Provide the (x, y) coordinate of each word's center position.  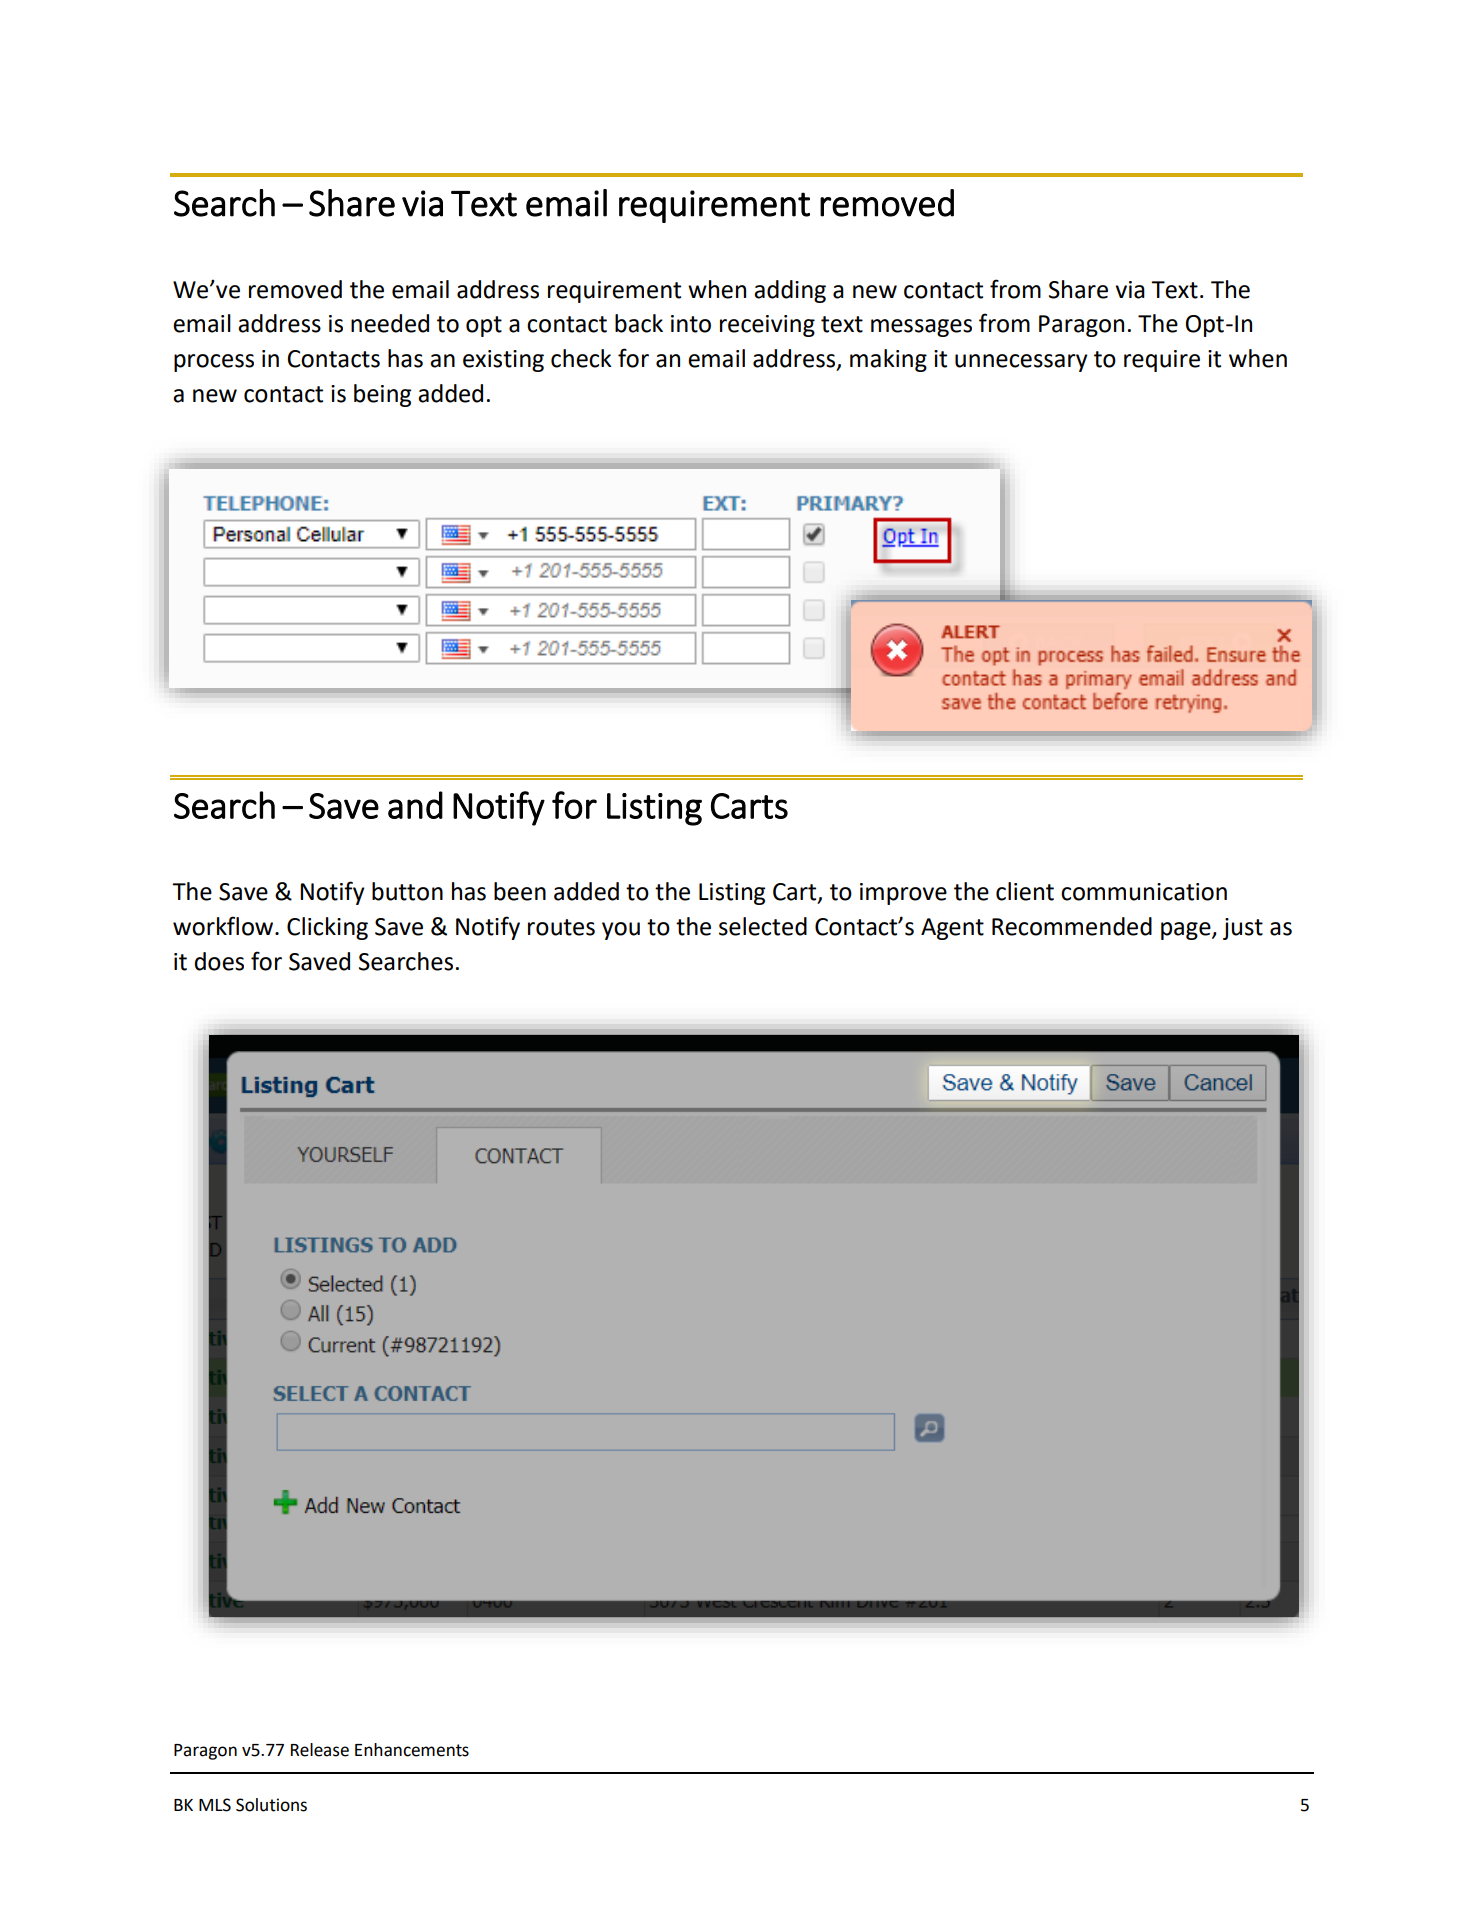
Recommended (1072, 926)
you (621, 931)
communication (1144, 892)
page (1187, 931)
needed (390, 323)
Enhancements (412, 1750)
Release (320, 1750)
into (691, 324)
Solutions (271, 1805)
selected (763, 926)
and (415, 805)
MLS (215, 1805)
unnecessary (1021, 363)
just (1243, 929)
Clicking (327, 928)
